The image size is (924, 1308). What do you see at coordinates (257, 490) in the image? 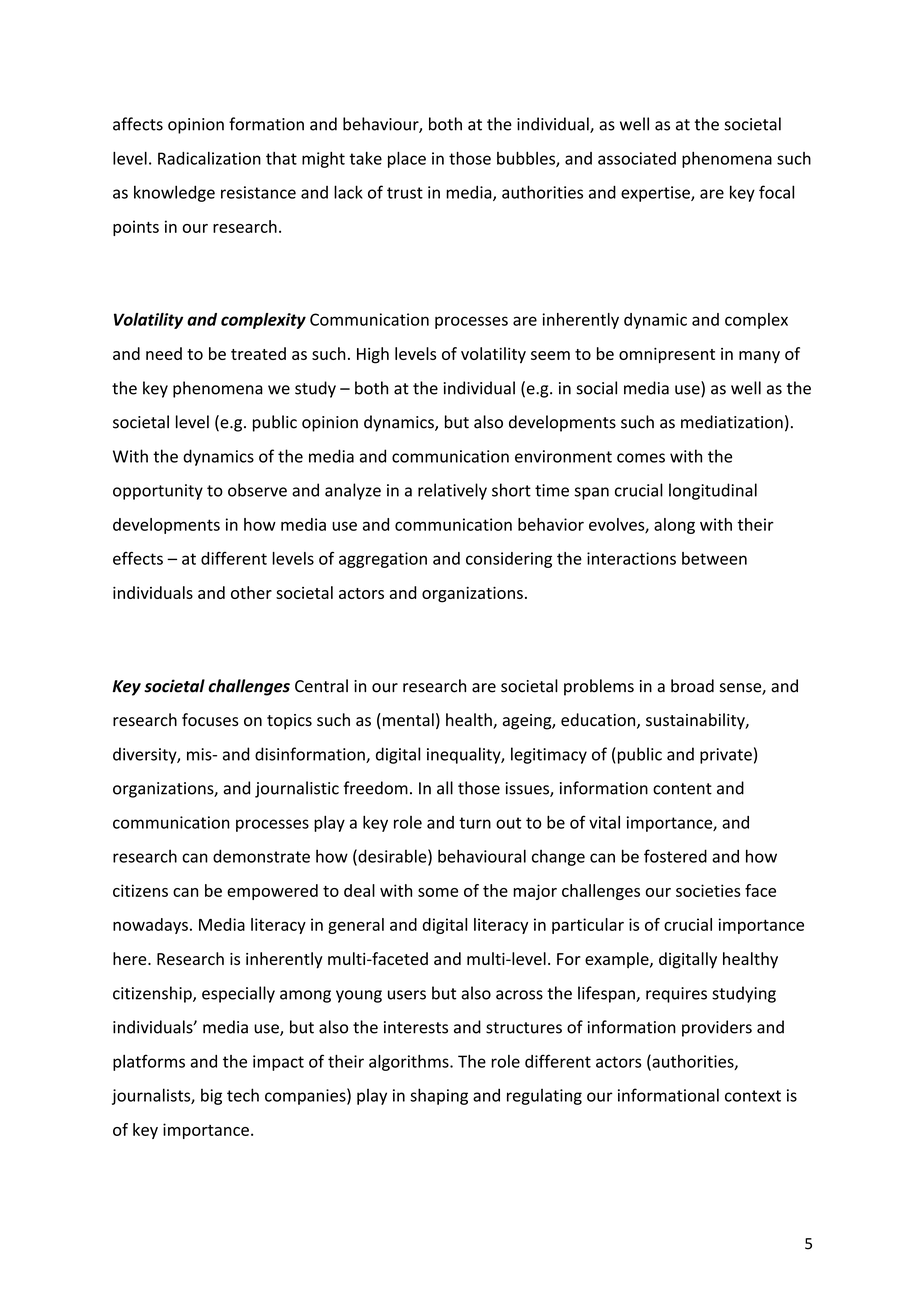
I see `observe` at bounding box center [257, 490].
